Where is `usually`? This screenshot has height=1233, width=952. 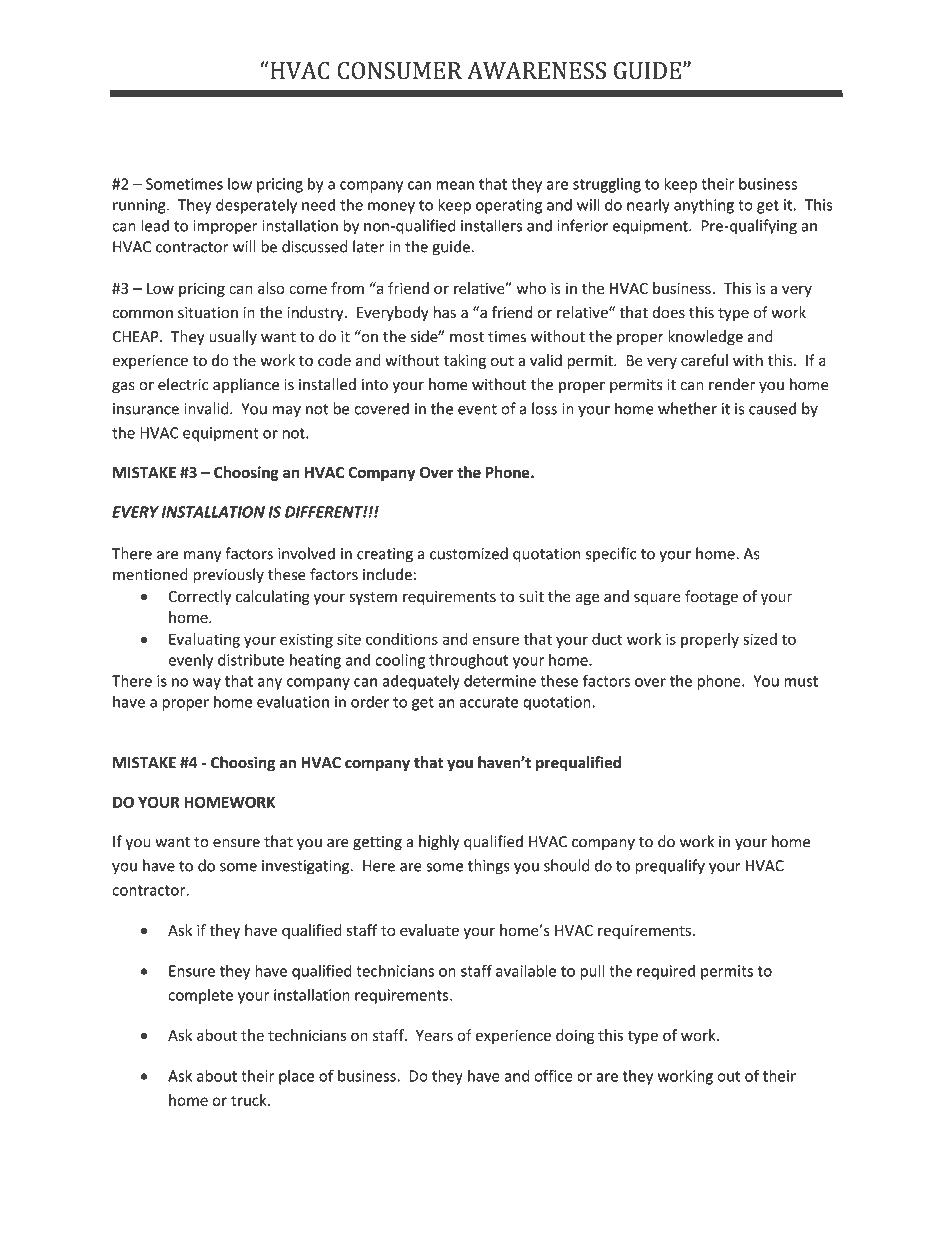 usually is located at coordinates (233, 337).
